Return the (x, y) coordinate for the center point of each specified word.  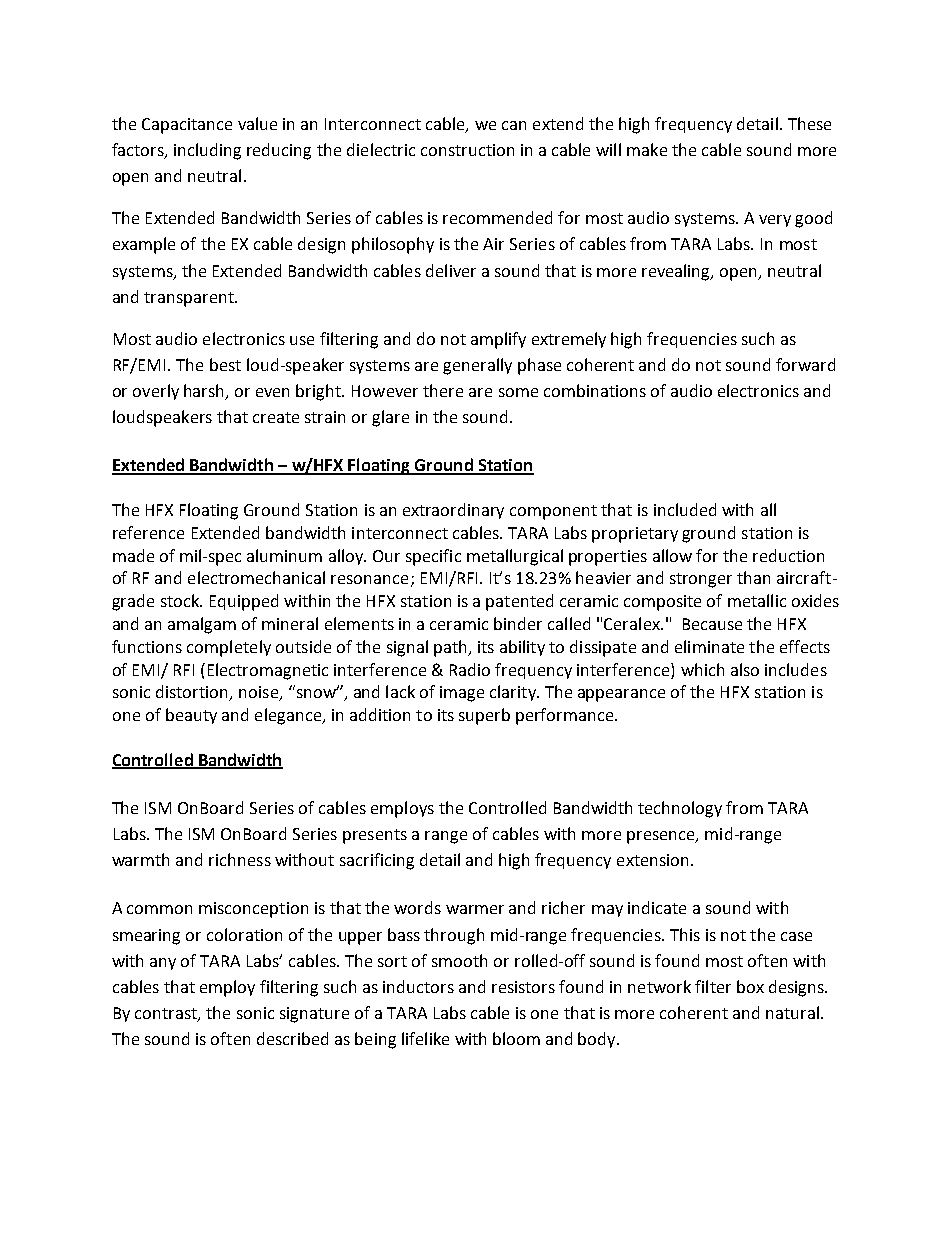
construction (467, 150)
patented (519, 602)
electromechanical (256, 577)
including (207, 151)
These (809, 123)
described (292, 1038)
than (753, 577)
